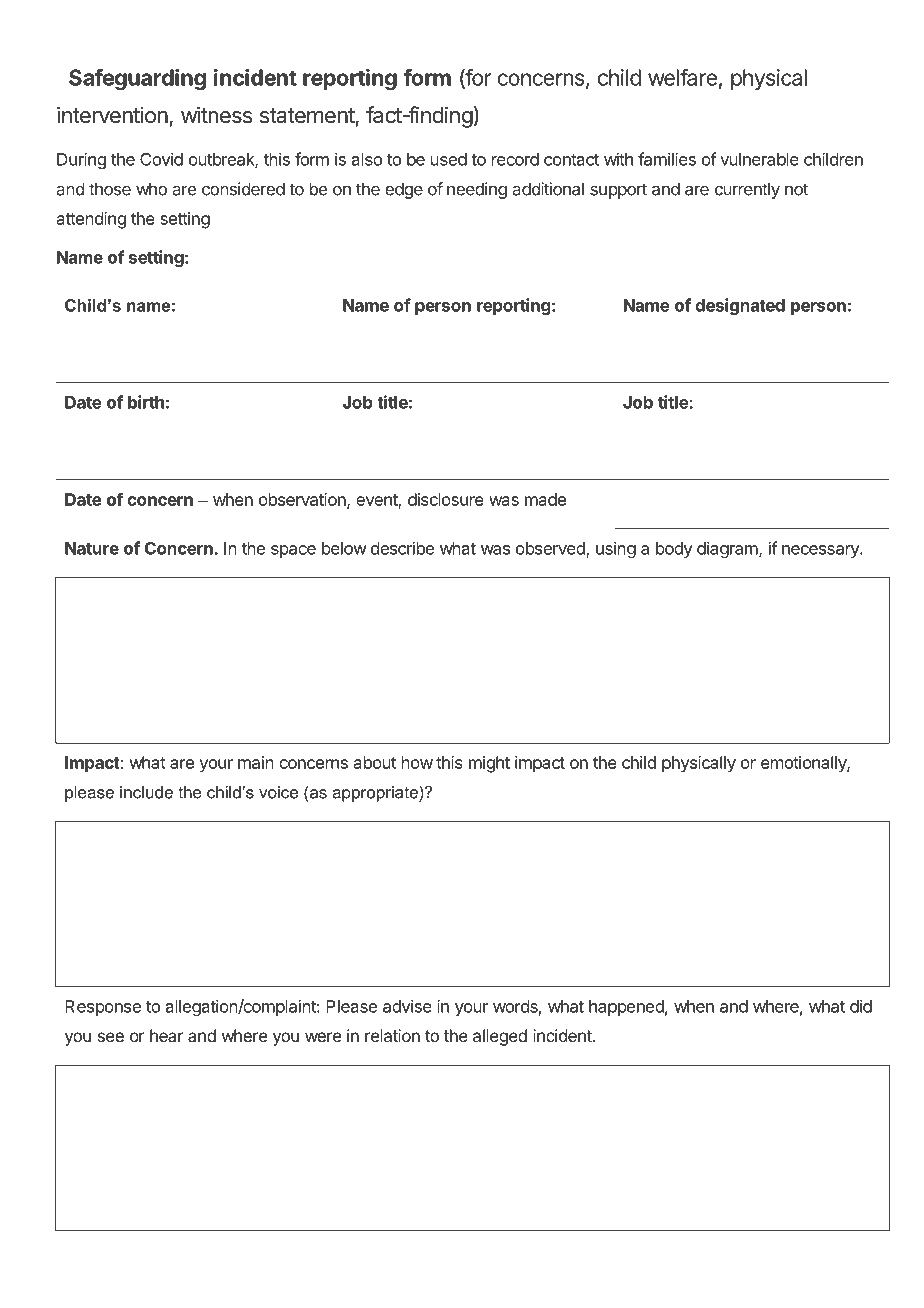  What do you see at coordinates (727, 549) in the document?
I see `diagram` at bounding box center [727, 549].
